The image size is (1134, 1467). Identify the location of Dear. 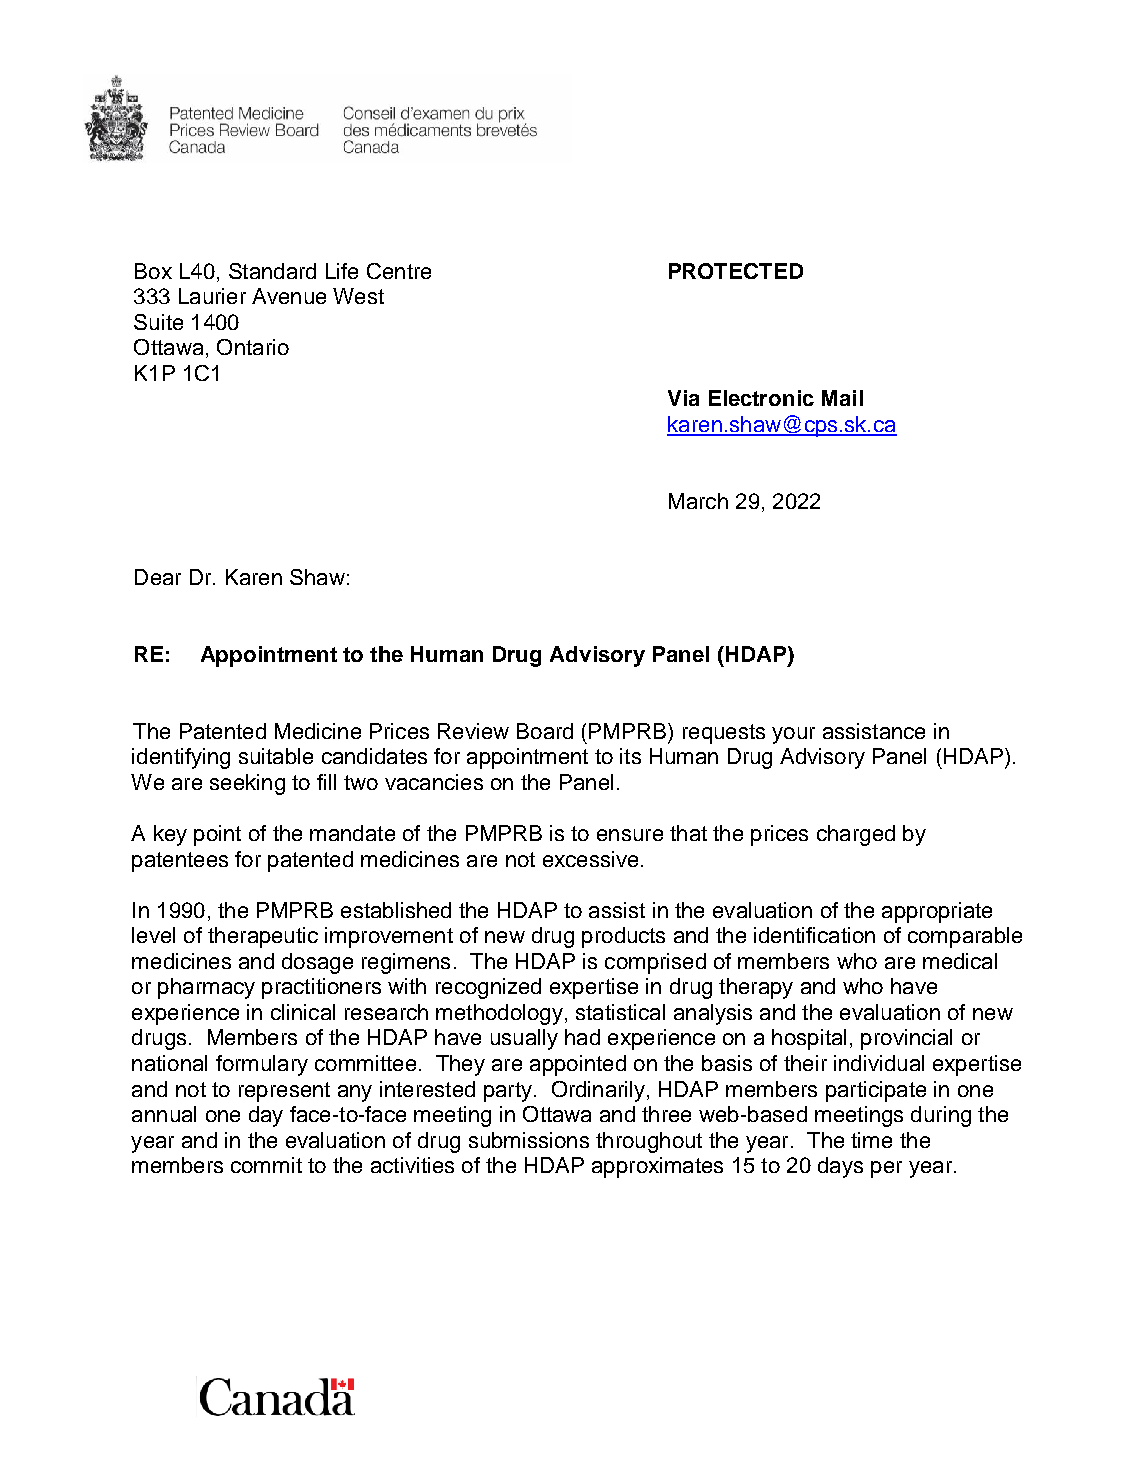
(158, 577).
